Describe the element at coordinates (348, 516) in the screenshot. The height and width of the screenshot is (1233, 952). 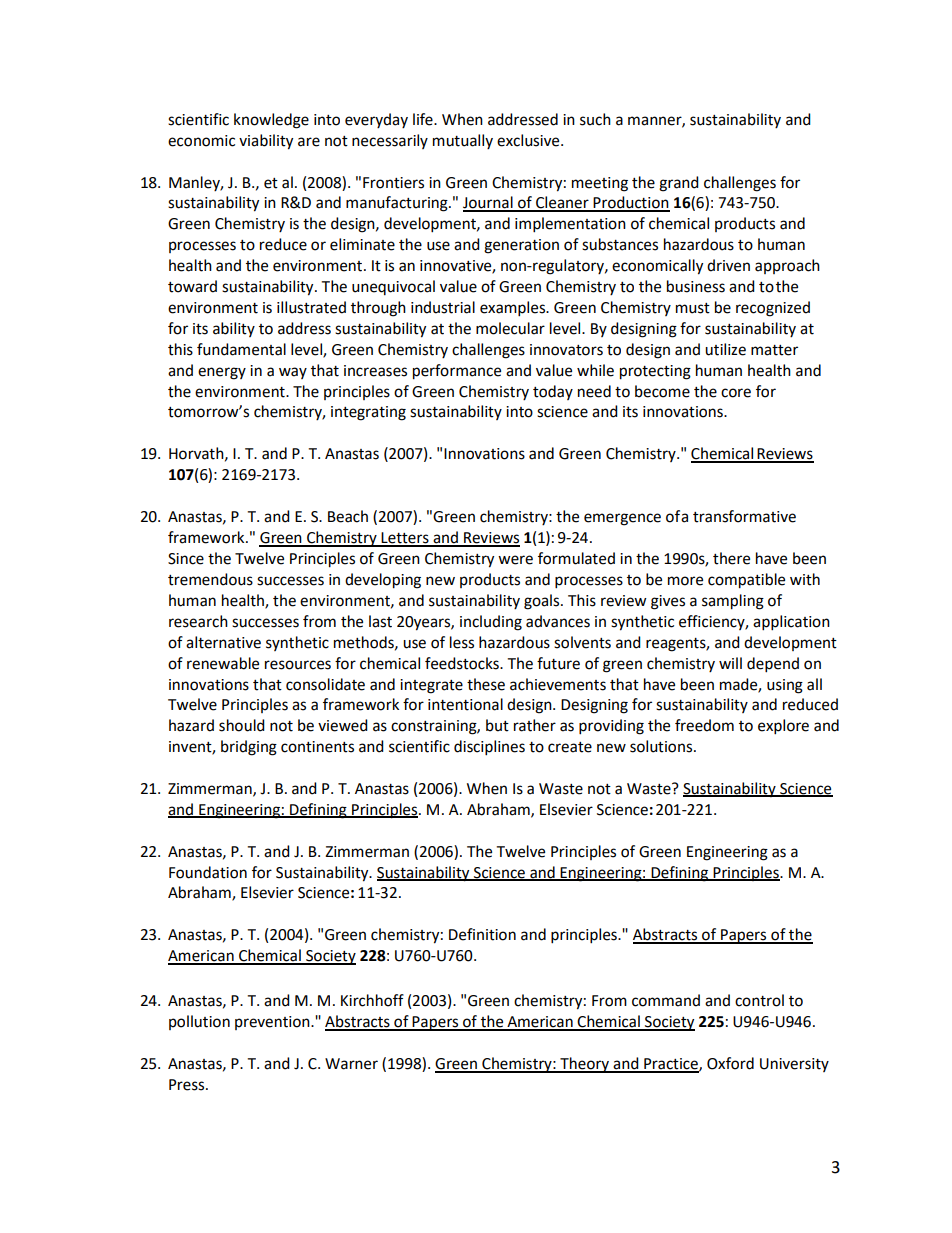
I see `Beach` at that location.
